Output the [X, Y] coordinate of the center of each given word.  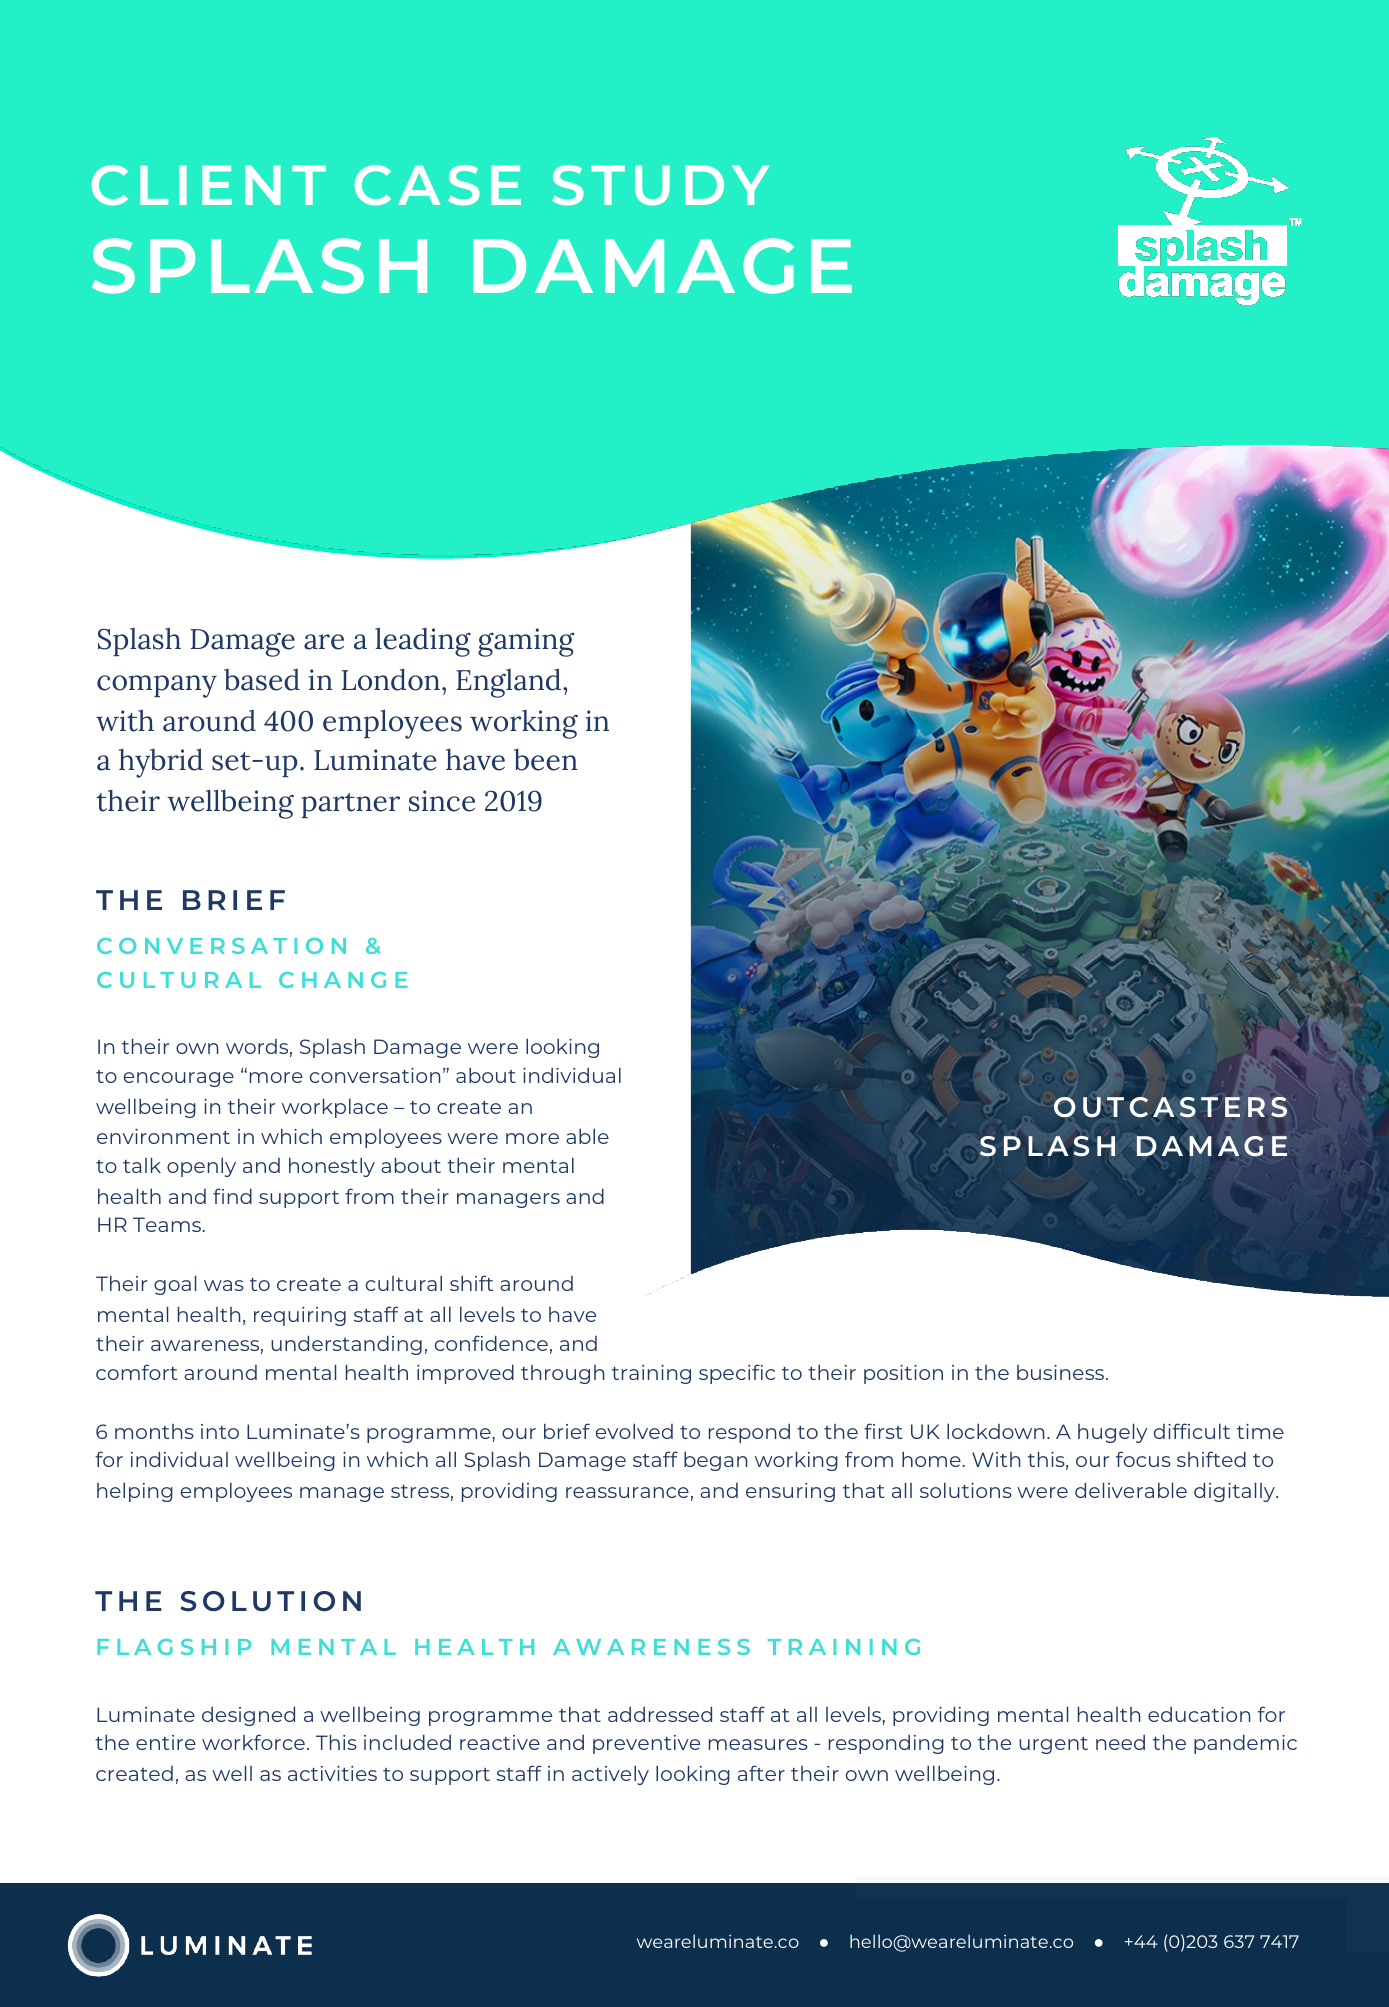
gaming [526, 642]
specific [737, 1374]
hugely [1112, 1433]
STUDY [660, 185]
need [1120, 1742]
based [262, 679]
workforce [253, 1742]
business [1062, 1372]
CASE [438, 185]
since [442, 801]
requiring [300, 1316]
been [546, 759]
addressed [660, 1714]
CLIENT [209, 185]
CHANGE [343, 980]
